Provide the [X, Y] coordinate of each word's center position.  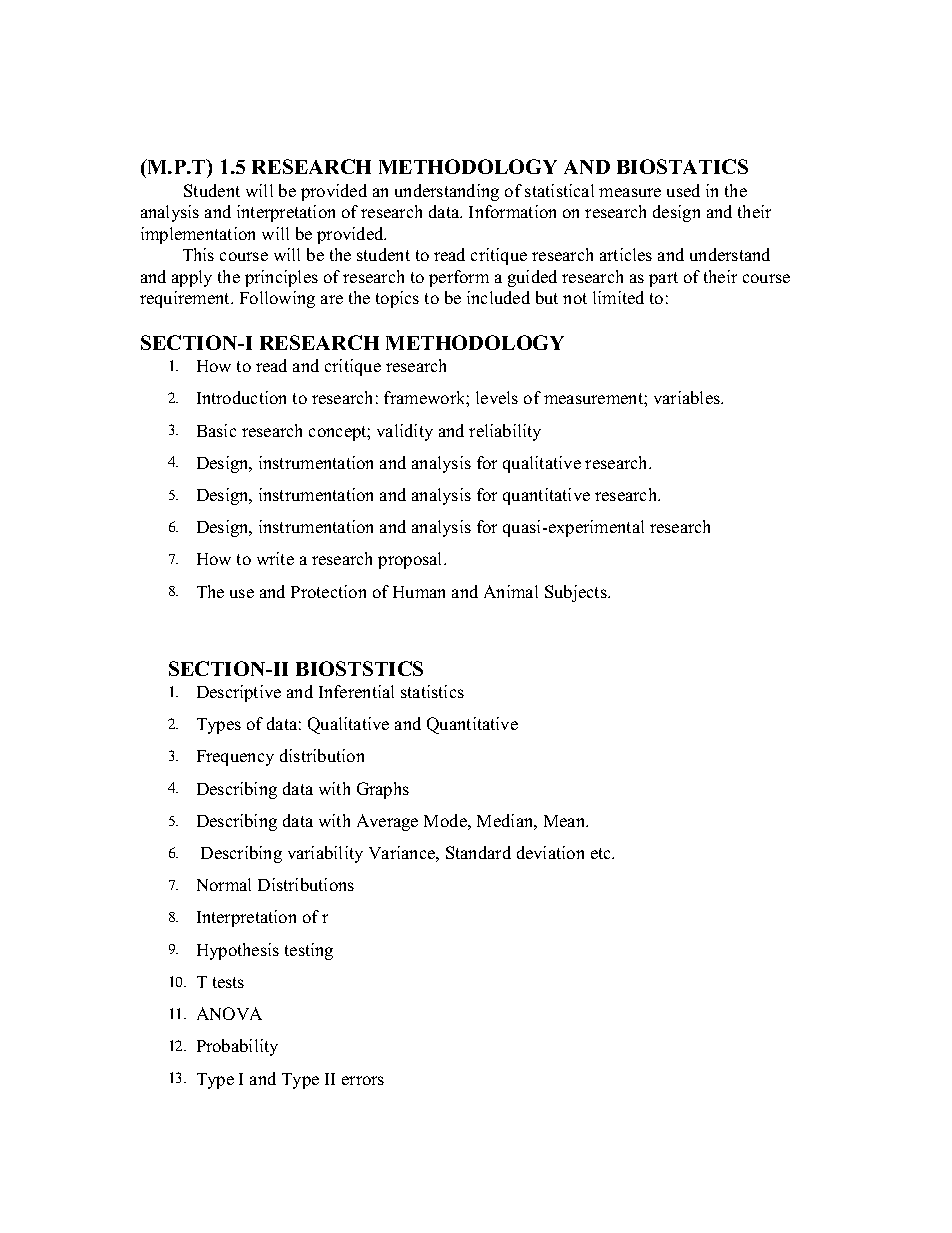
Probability [237, 1047]
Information [512, 211]
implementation [198, 235]
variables [688, 397]
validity [405, 432]
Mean [566, 821]
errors [363, 1080]
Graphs [383, 790]
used [683, 190]
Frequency [235, 758]
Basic [216, 430]
